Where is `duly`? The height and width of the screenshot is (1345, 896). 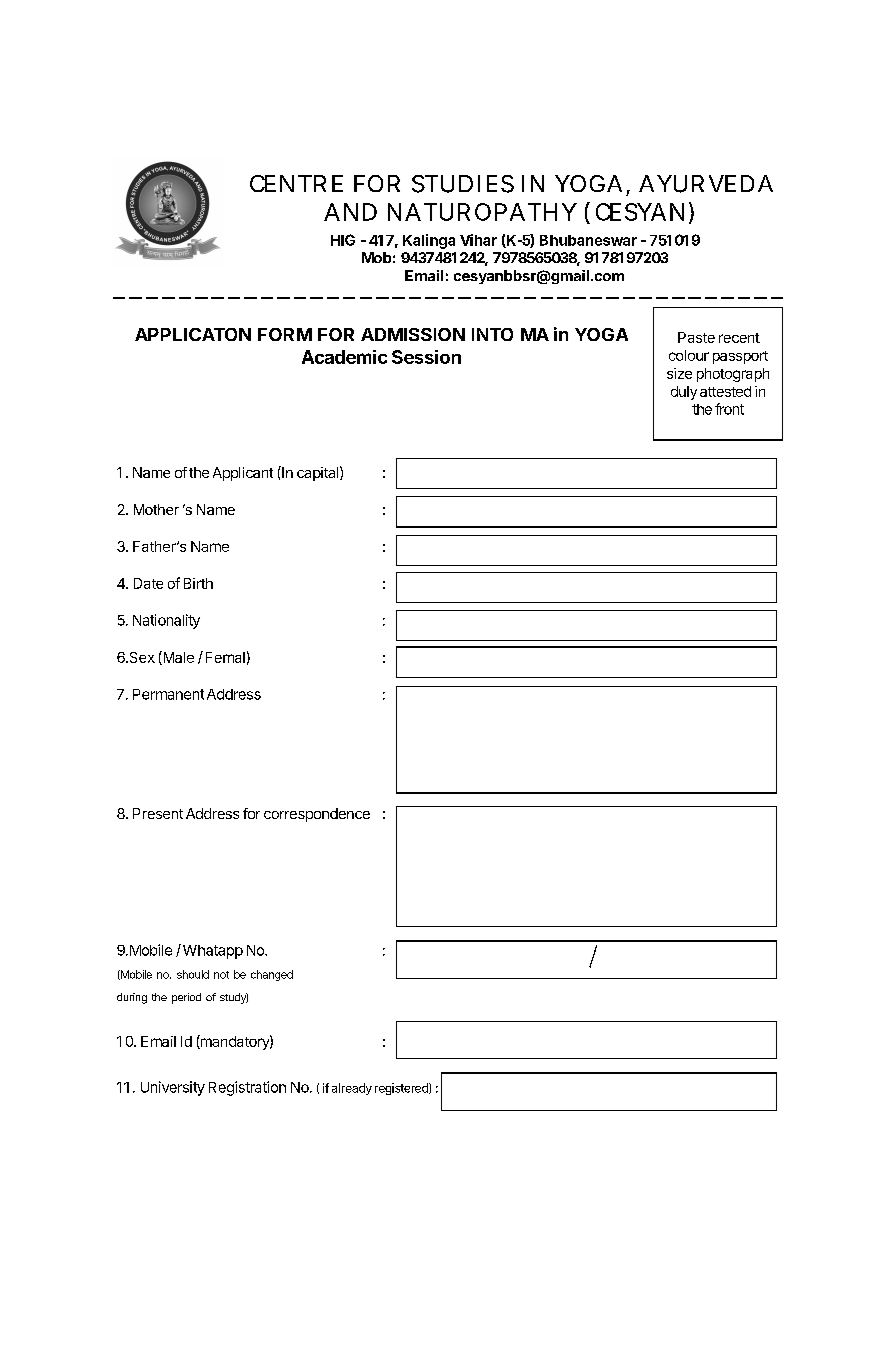
duly is located at coordinates (684, 393).
